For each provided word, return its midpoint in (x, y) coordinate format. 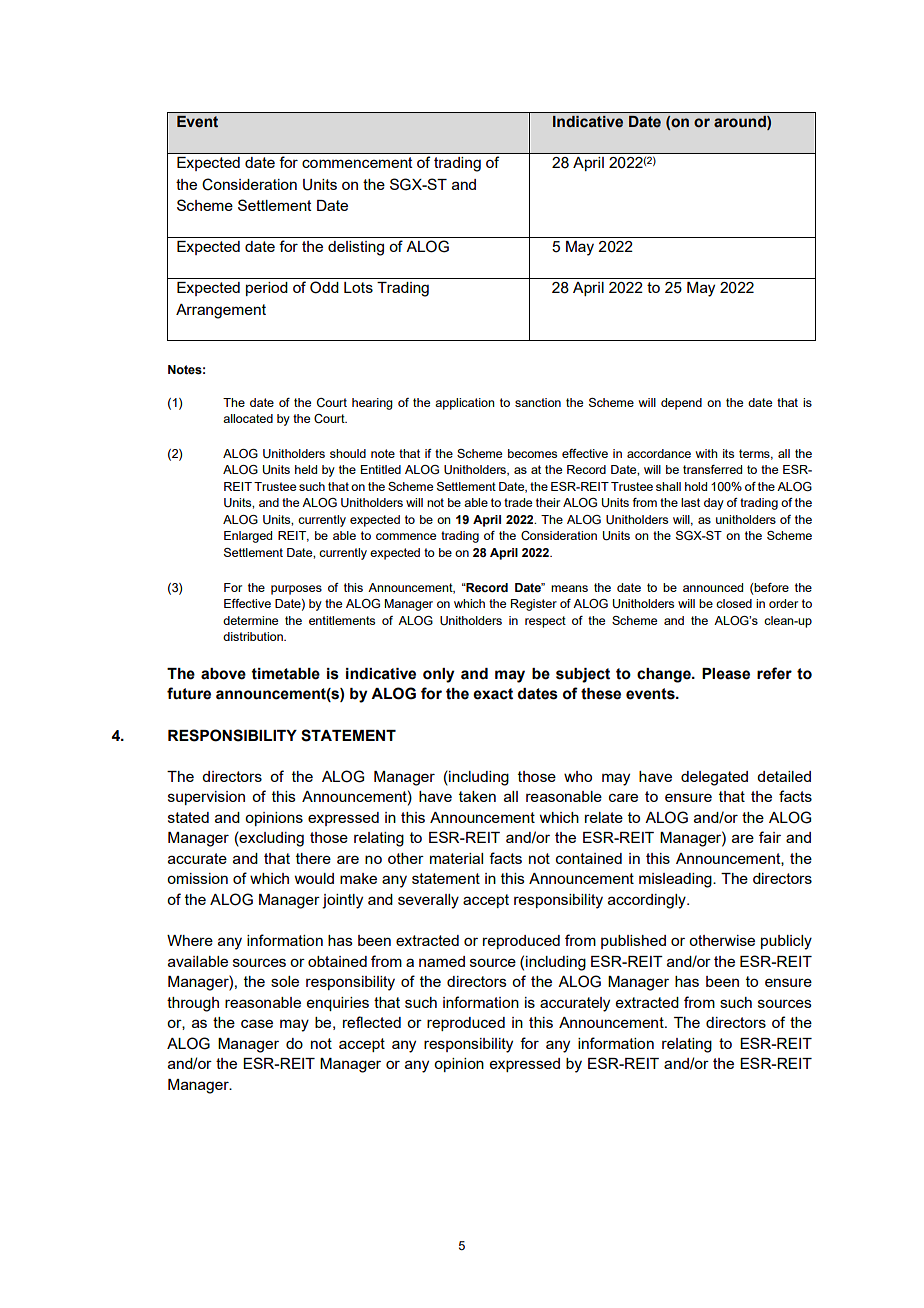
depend (681, 404)
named (442, 961)
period (267, 289)
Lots (358, 287)
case (257, 1023)
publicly (786, 942)
